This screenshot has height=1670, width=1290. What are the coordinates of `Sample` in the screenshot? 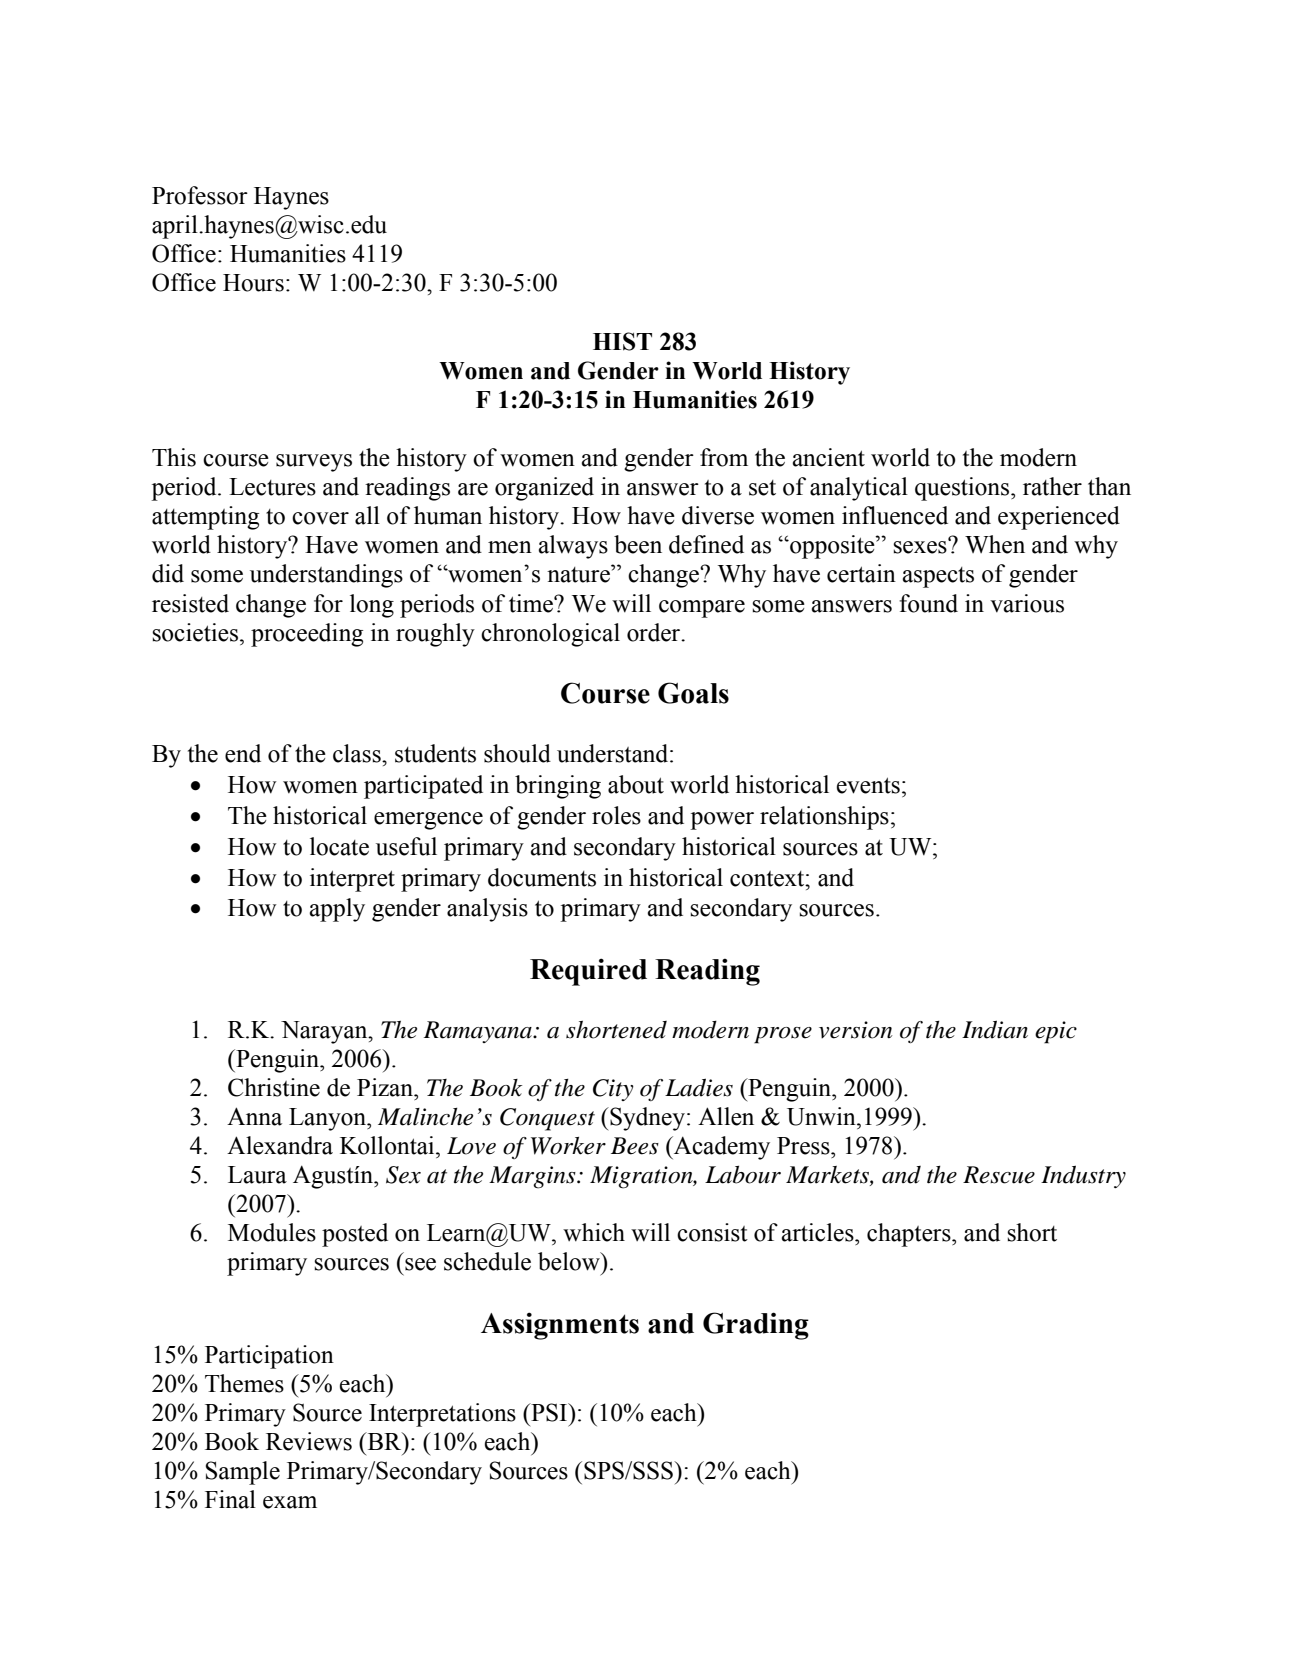 It's located at (243, 1473).
